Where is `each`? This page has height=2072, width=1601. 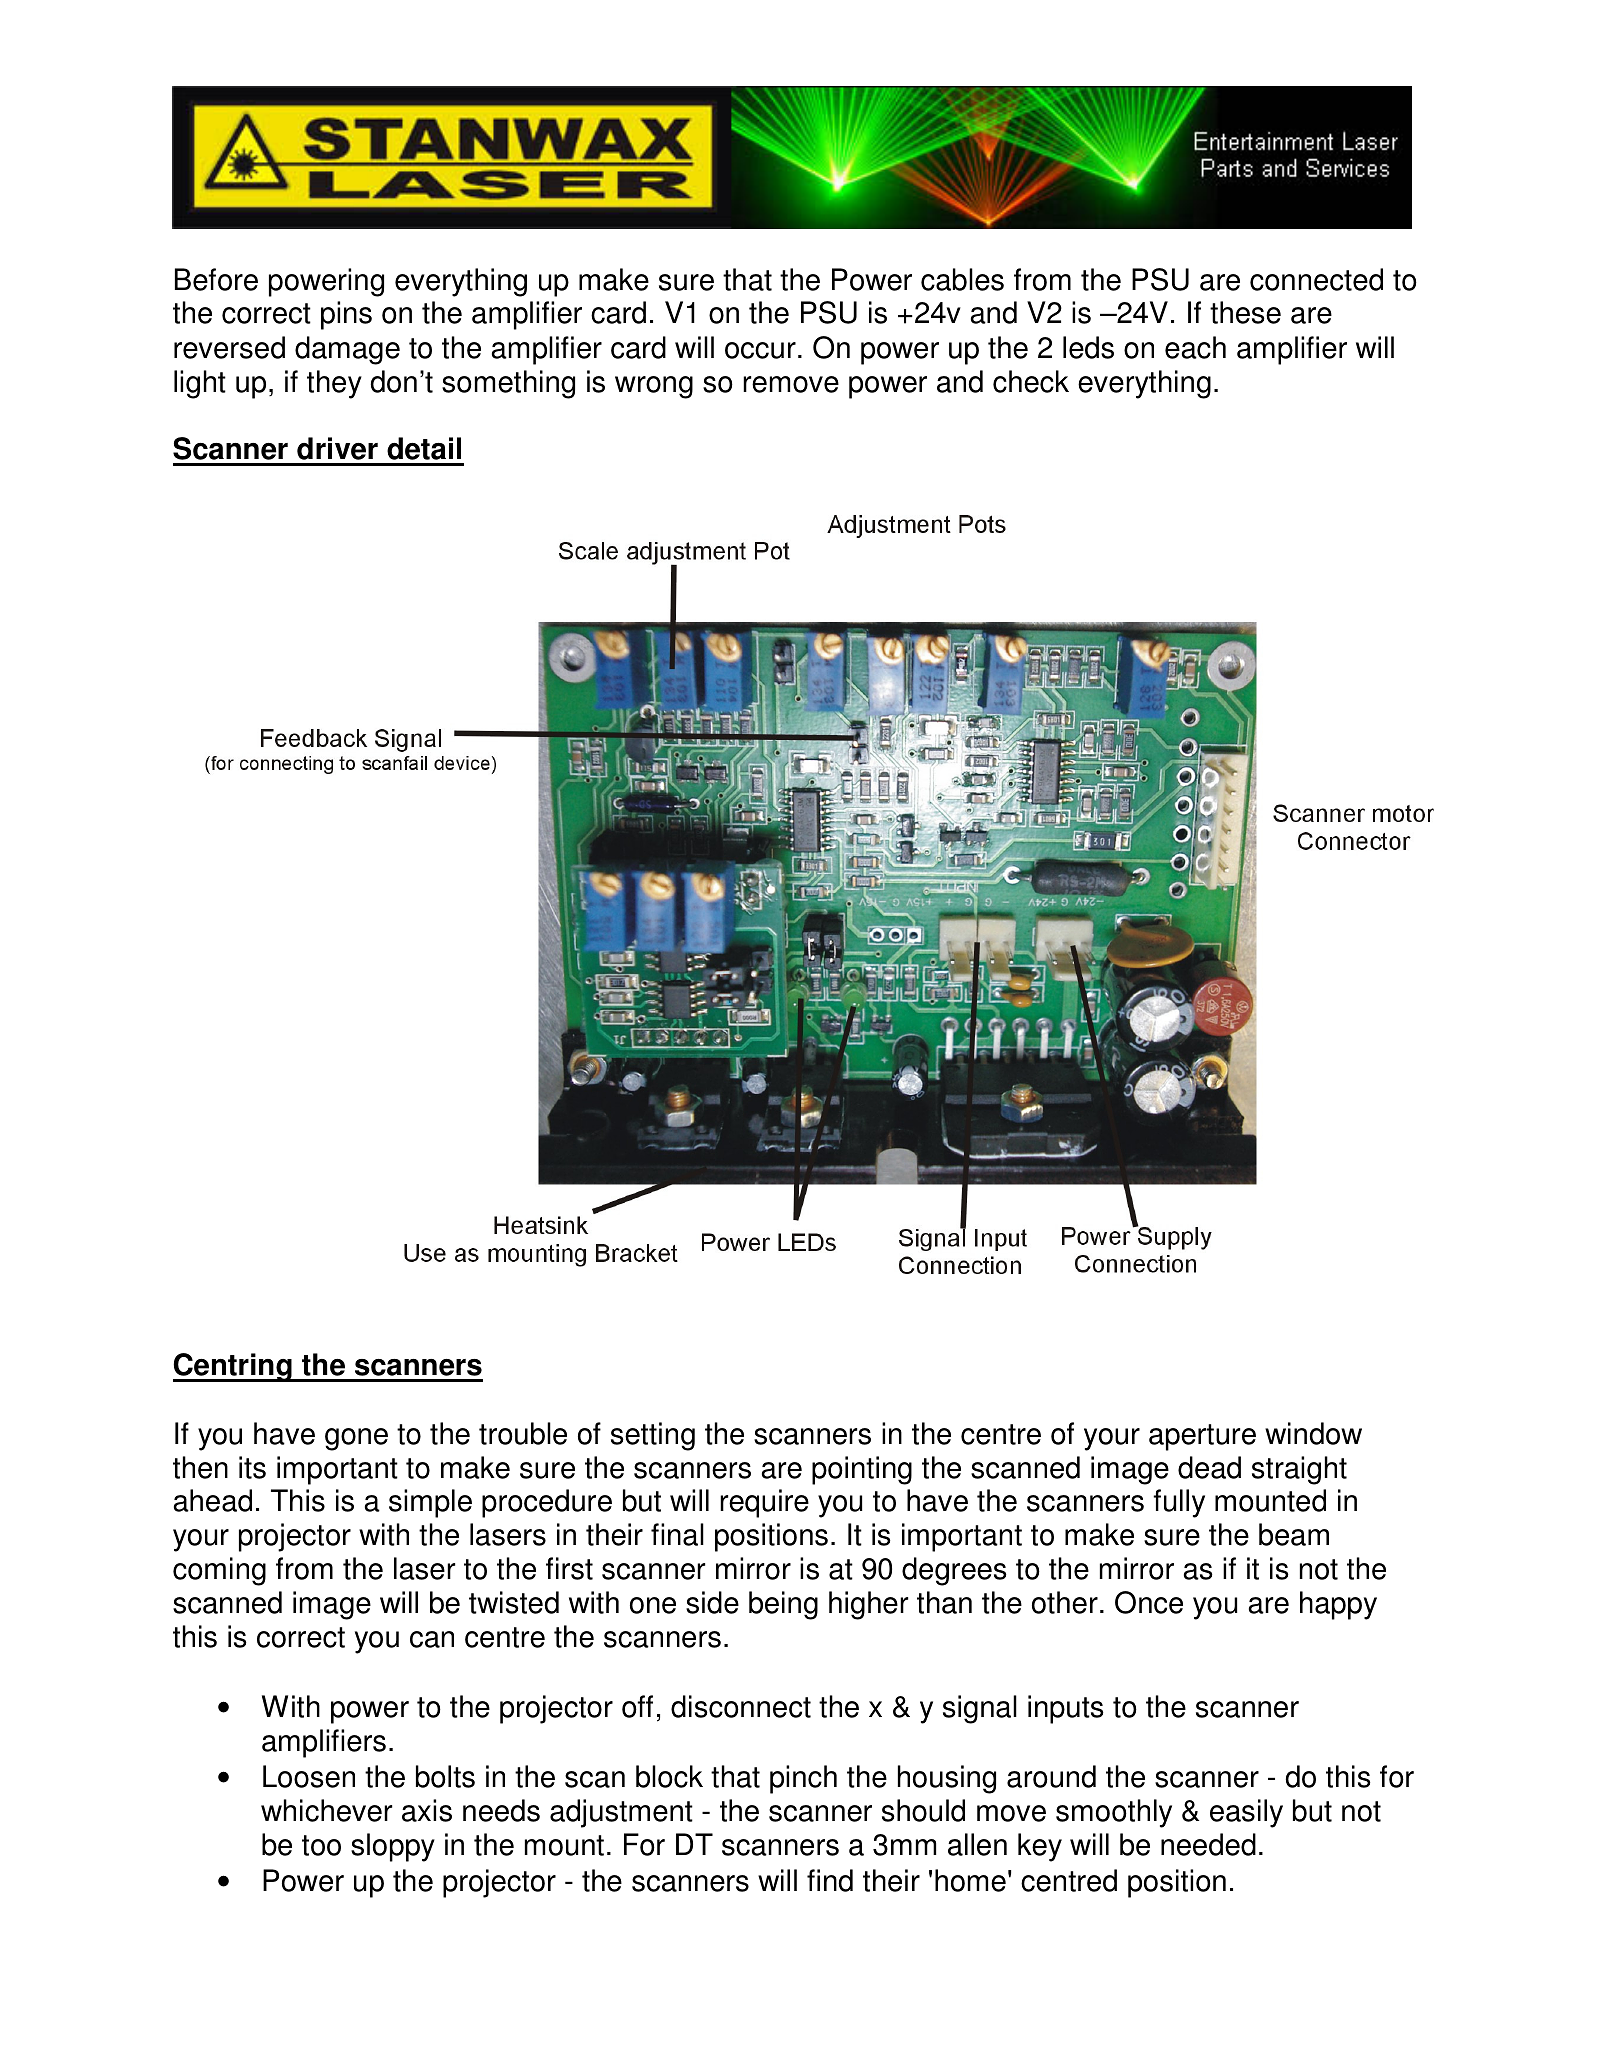 each is located at coordinates (1195, 347).
